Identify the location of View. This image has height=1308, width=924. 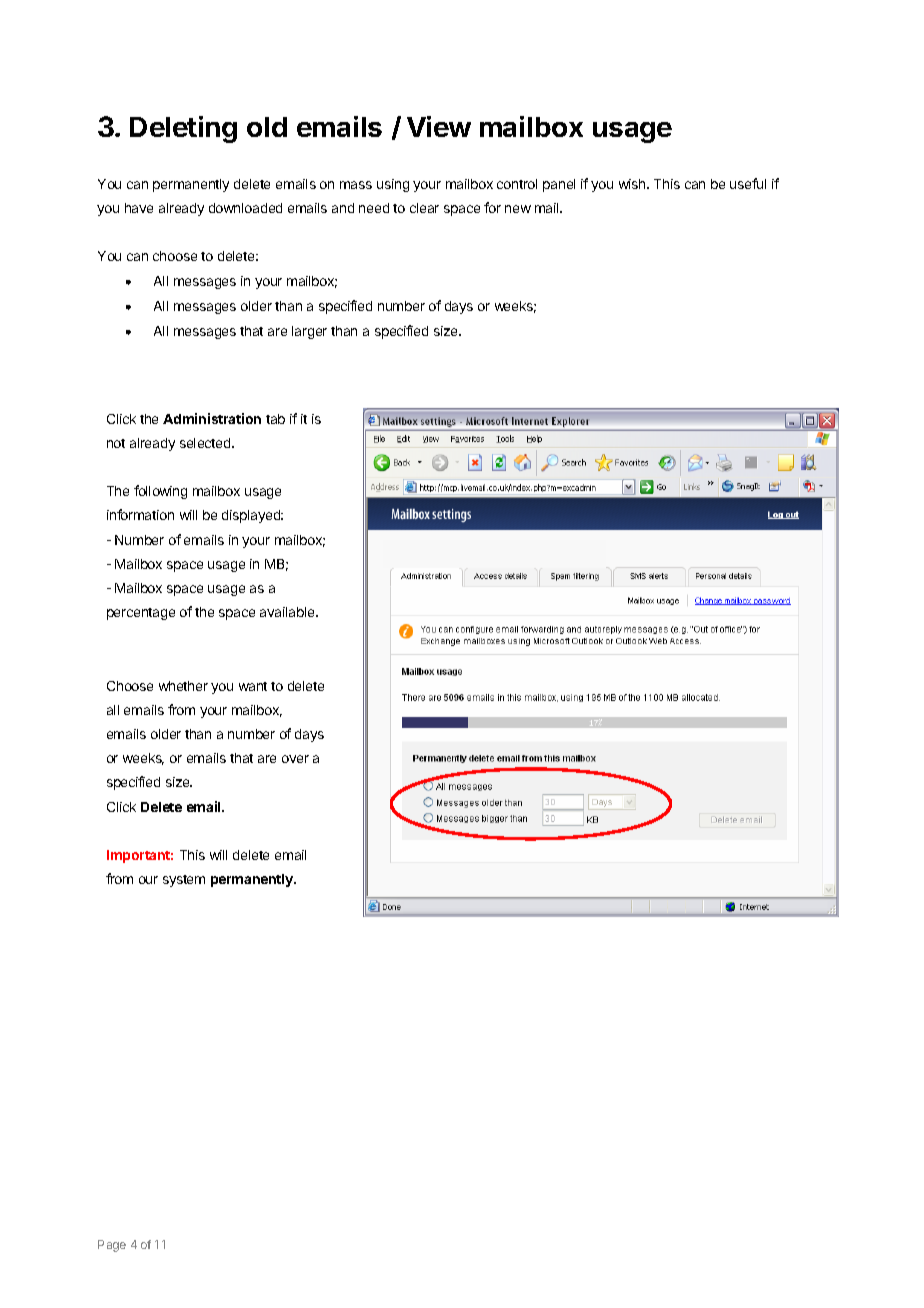
(439, 126).
